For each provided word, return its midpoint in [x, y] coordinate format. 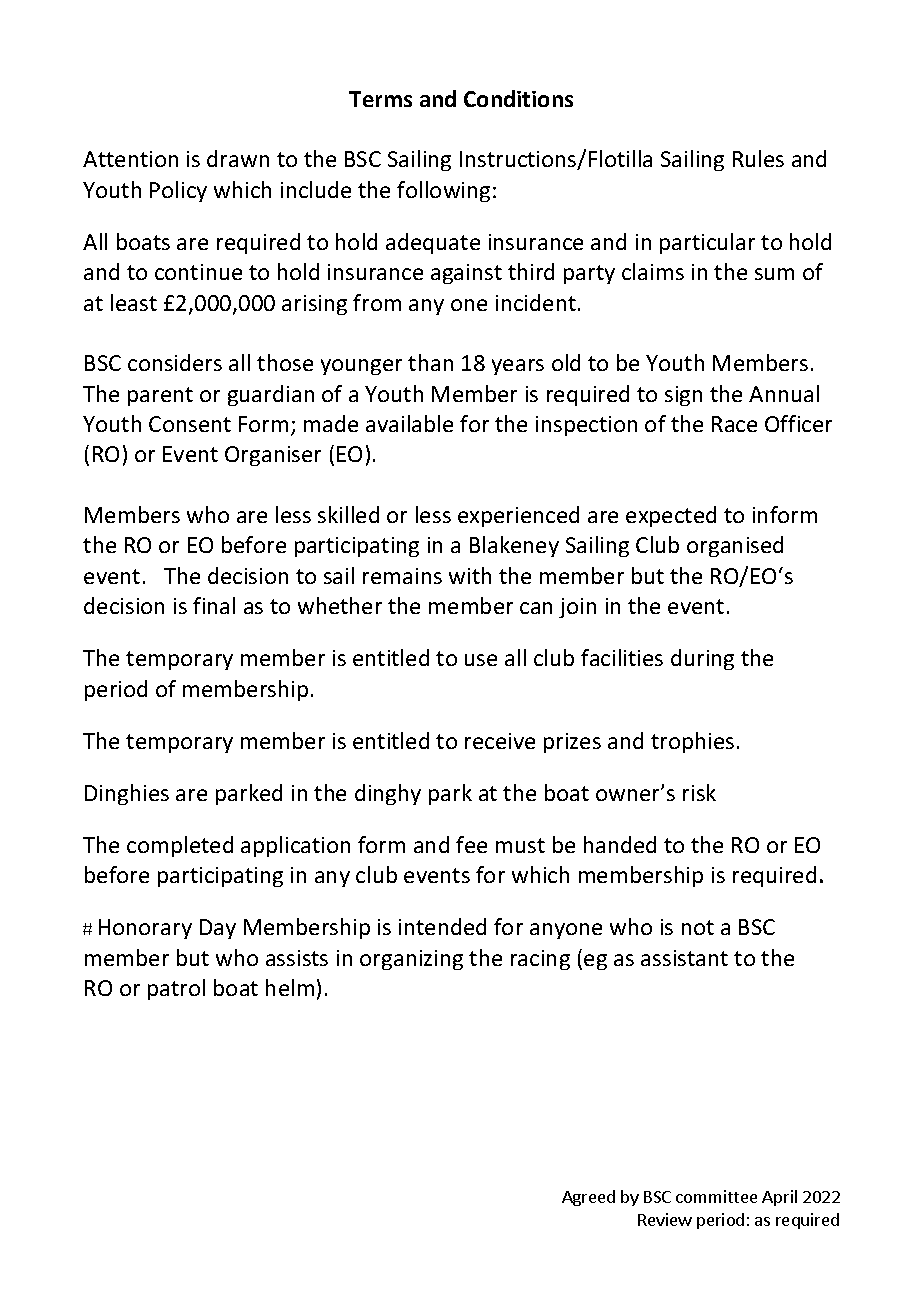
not [698, 927]
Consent [190, 424]
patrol [176, 989]
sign [683, 396]
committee [716, 1196]
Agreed [588, 1198]
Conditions [518, 98]
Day [218, 929]
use [481, 660]
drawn [238, 158]
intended [442, 926]
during [702, 659]
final [214, 605]
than [430, 362]
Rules [758, 158]
